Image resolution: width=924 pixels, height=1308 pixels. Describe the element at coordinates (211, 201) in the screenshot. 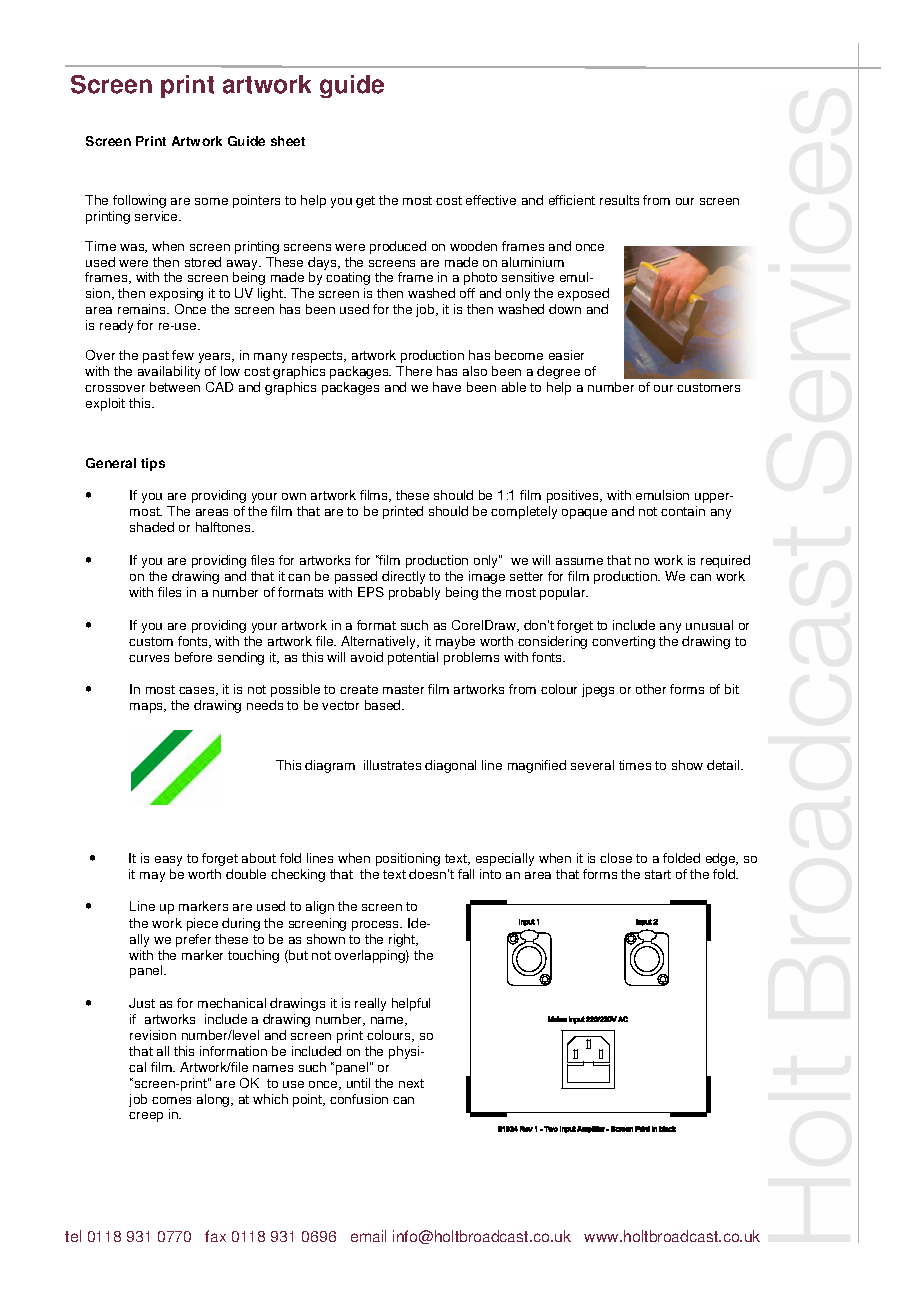

I see `some` at that location.
